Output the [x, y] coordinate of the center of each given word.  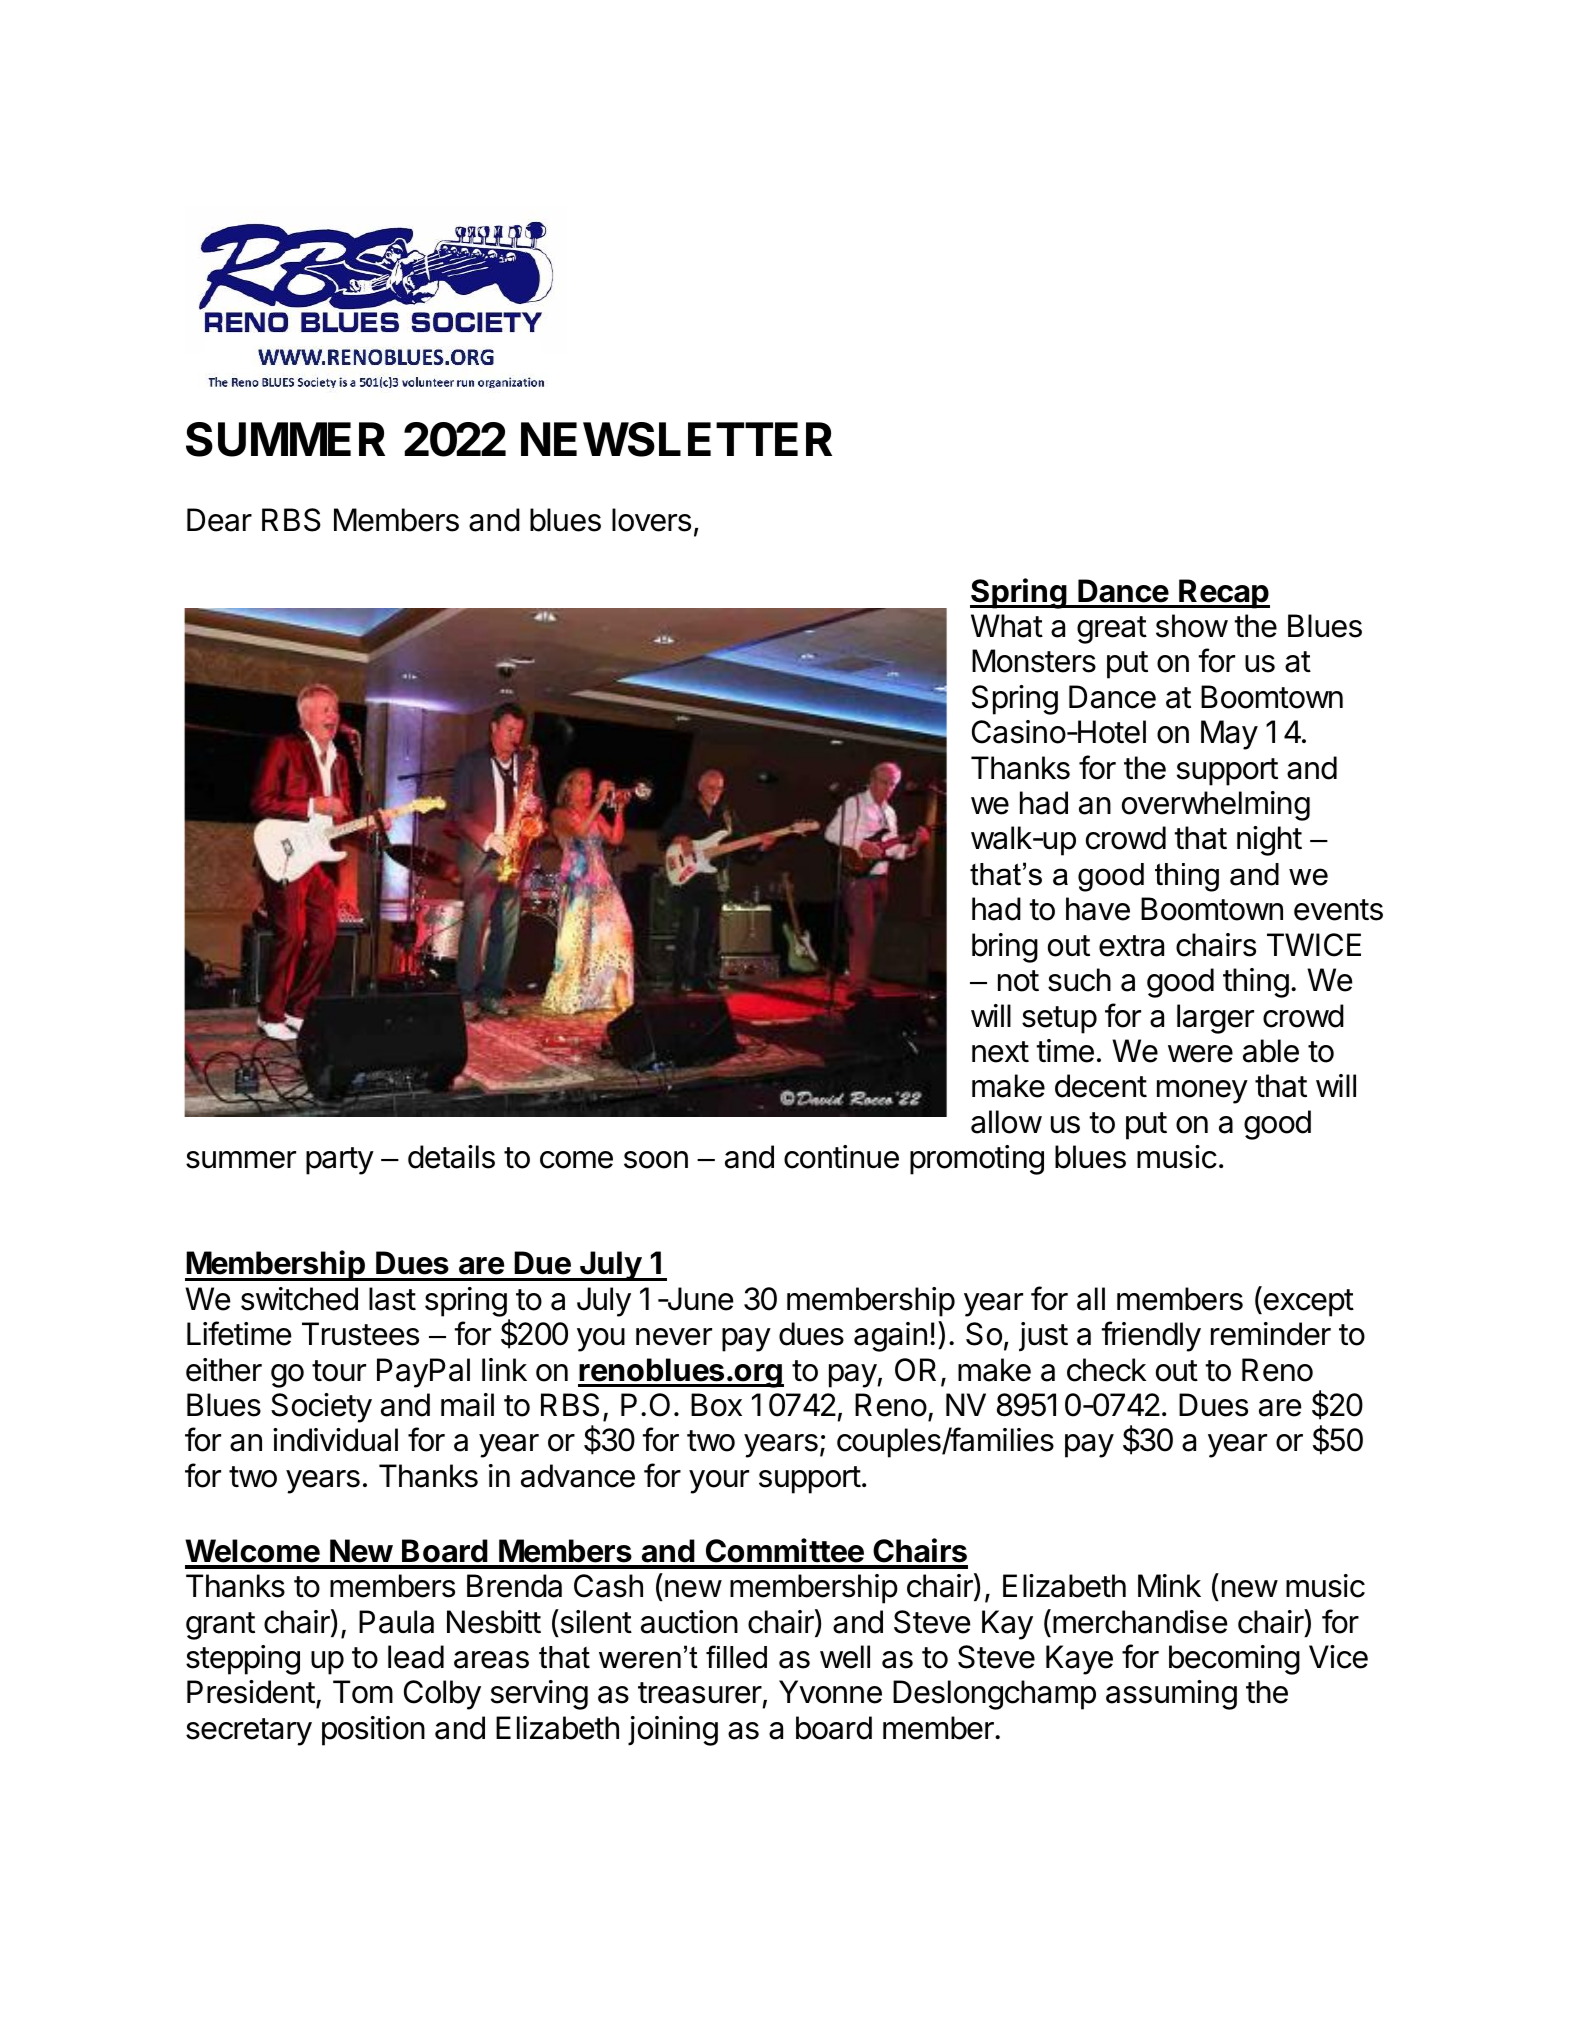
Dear [219, 520]
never [674, 1337]
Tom [363, 1692]
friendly [1151, 1336]
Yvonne [830, 1692]
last [392, 1299]
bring [1005, 948]
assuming [1171, 1695]
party [340, 1161]
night [1269, 841]
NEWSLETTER [676, 439]
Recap [1223, 594]
